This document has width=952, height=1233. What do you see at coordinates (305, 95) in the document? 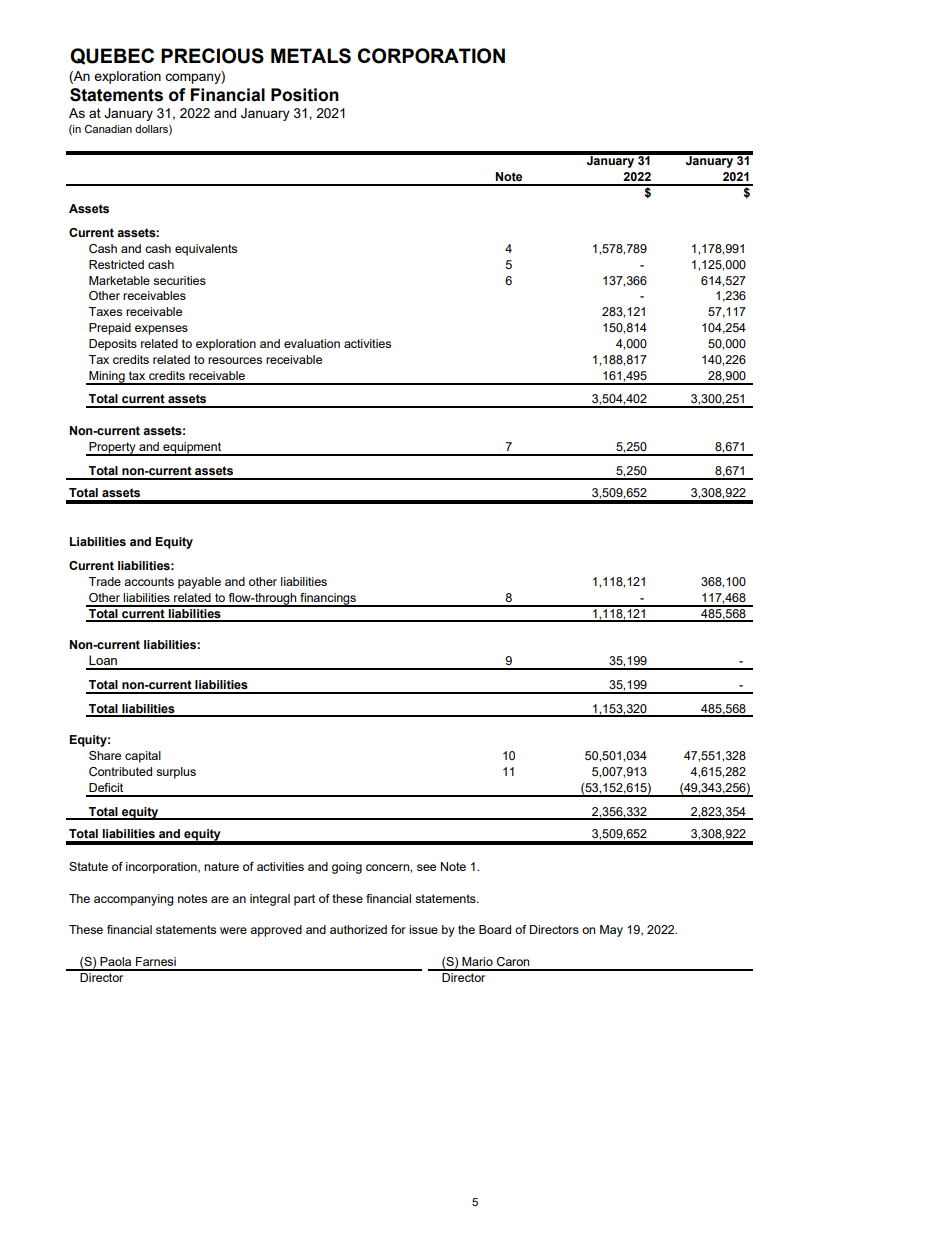
I see `Position` at bounding box center [305, 95].
